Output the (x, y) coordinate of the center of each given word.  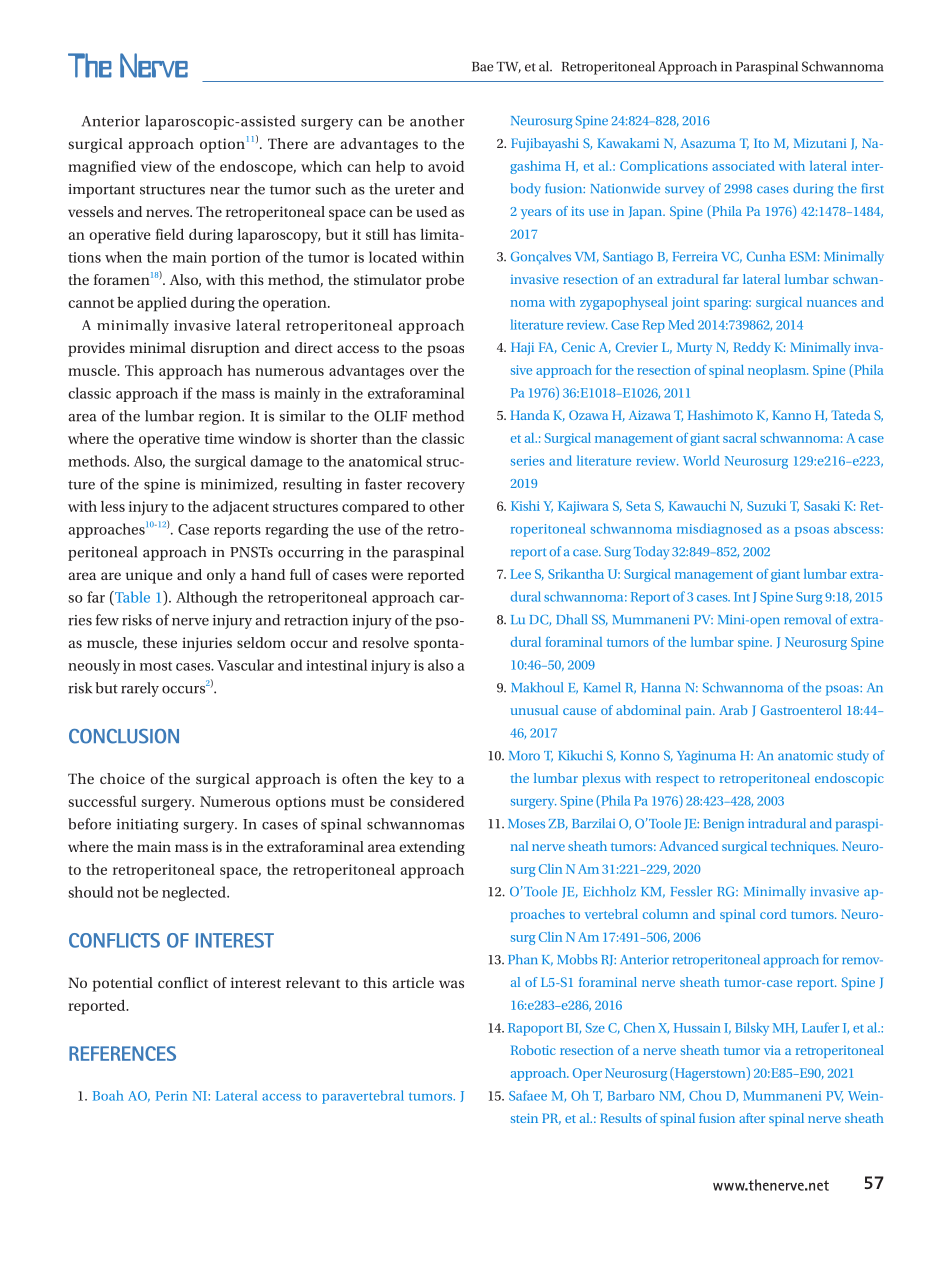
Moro (524, 756)
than (377, 438)
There (288, 143)
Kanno (791, 415)
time (219, 438)
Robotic (533, 1050)
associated (743, 166)
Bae (482, 67)
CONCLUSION (124, 736)
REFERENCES (122, 1053)
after (752, 1118)
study (853, 757)
